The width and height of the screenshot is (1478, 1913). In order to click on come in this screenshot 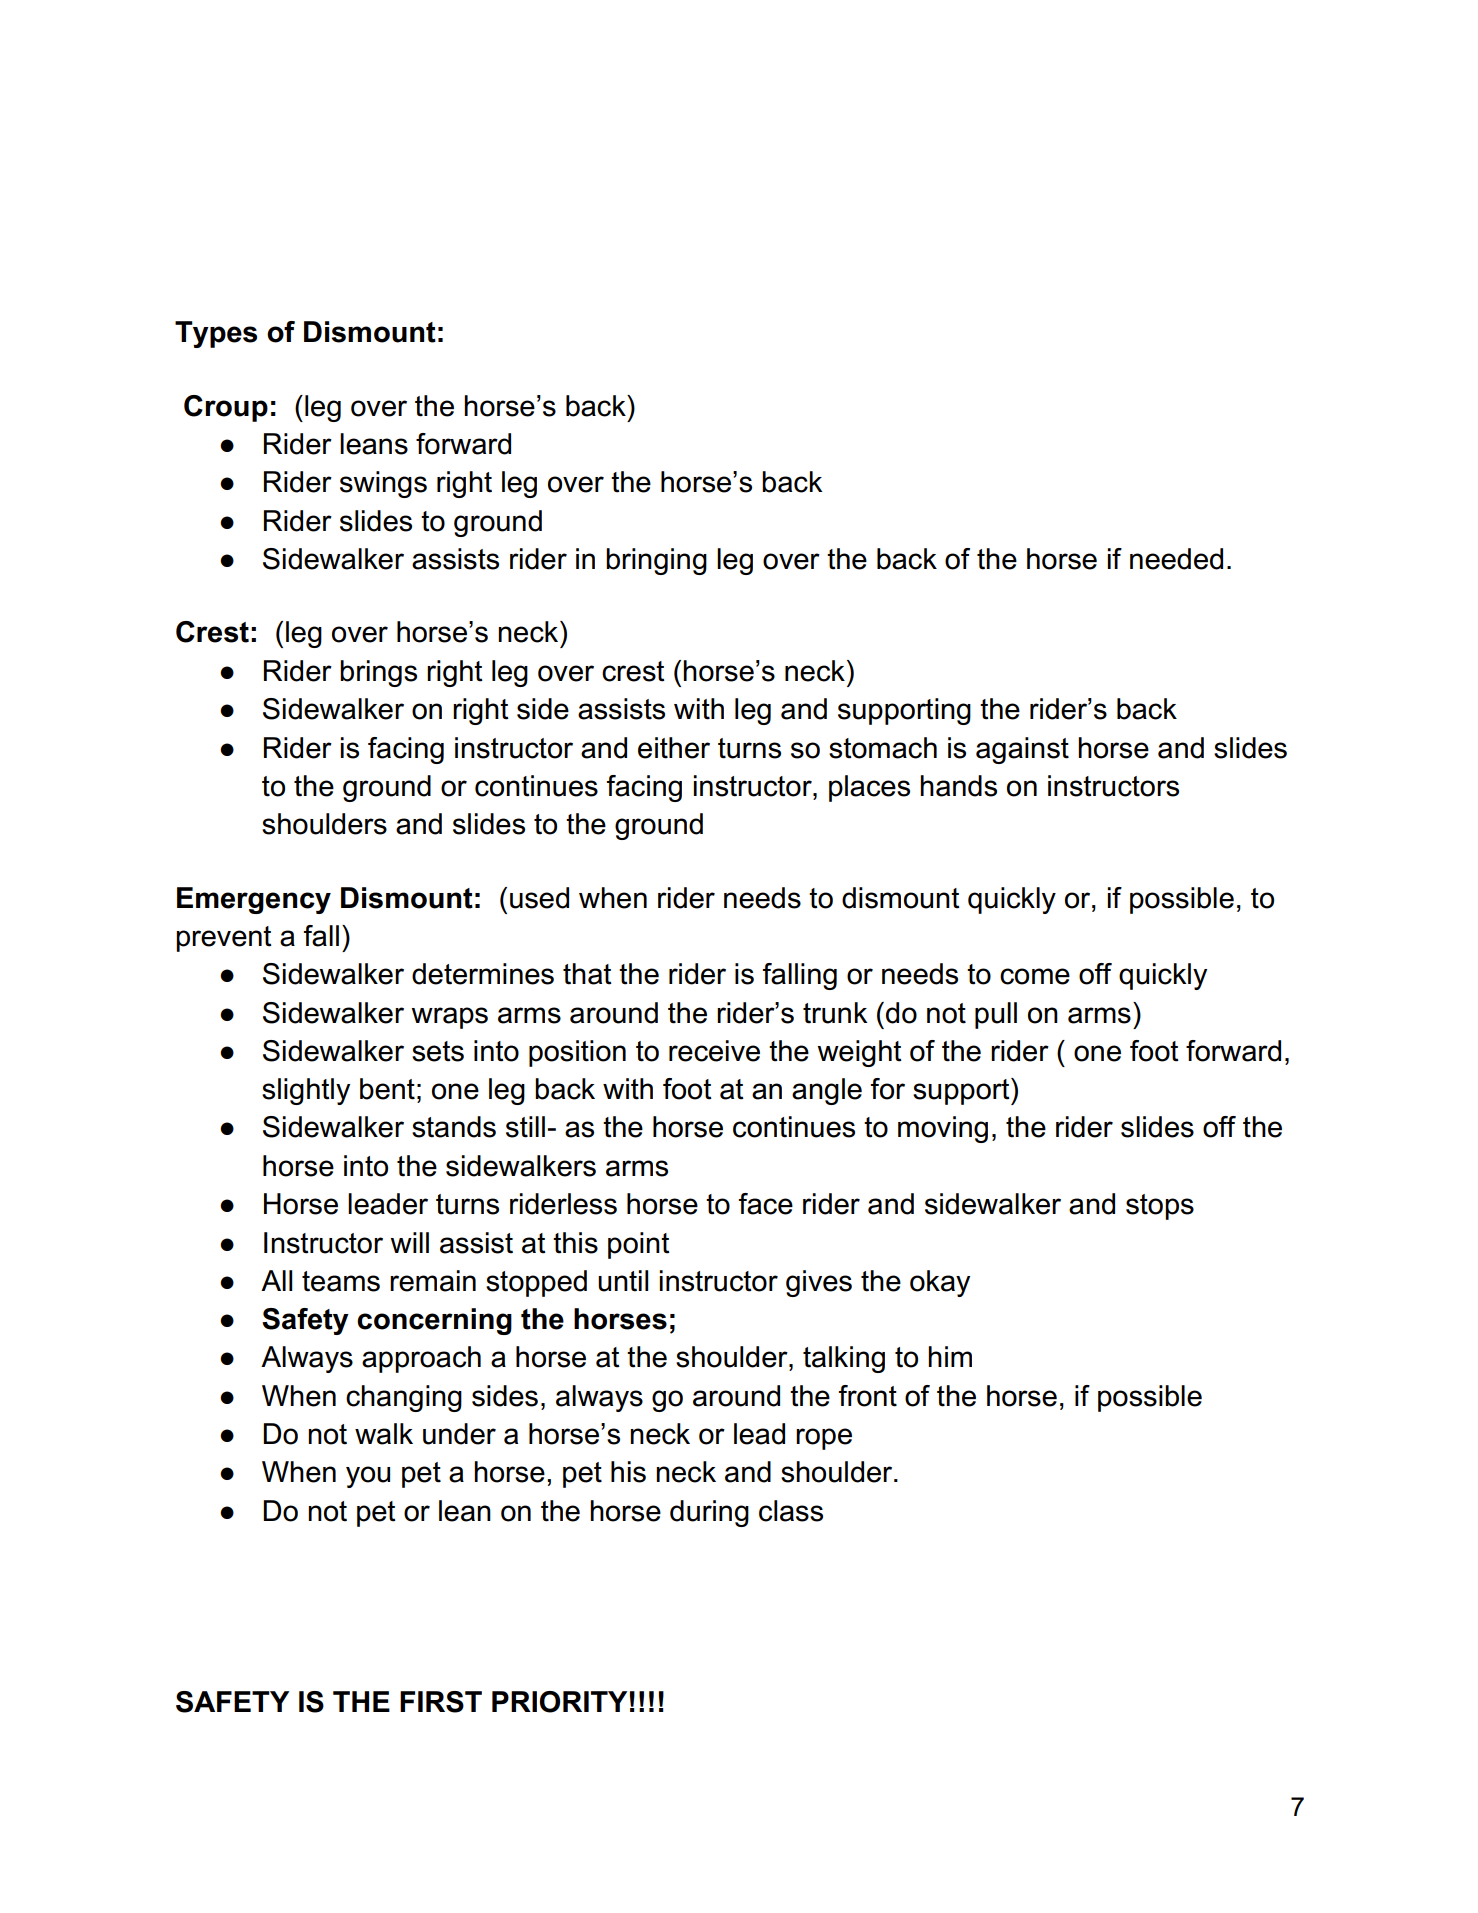, I will do `click(1035, 976)`.
